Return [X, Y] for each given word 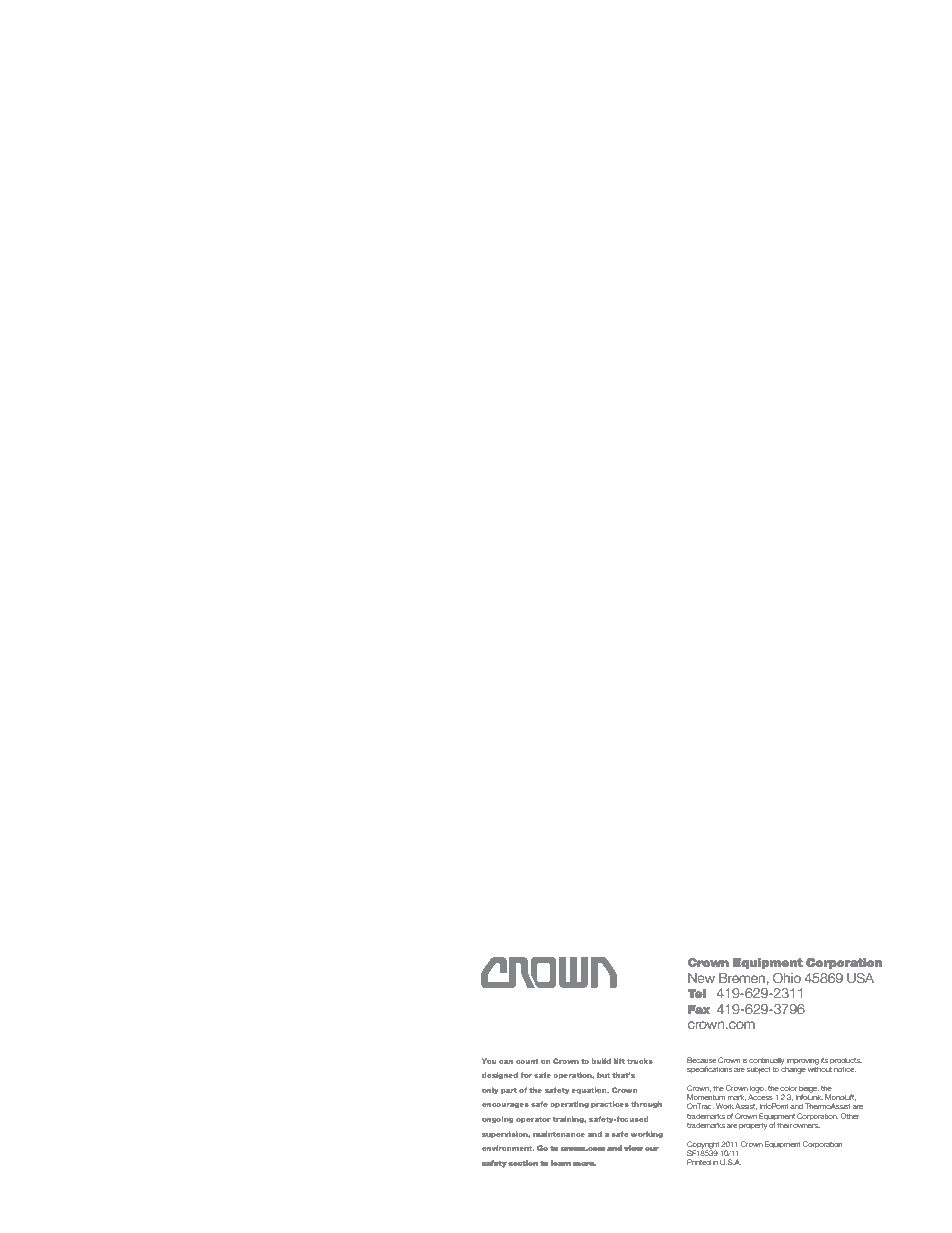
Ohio [787, 978]
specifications [709, 1070]
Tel [697, 993]
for [526, 1075]
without [820, 1068]
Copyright [703, 1146]
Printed [699, 1162]
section [523, 1163]
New [701, 978]
